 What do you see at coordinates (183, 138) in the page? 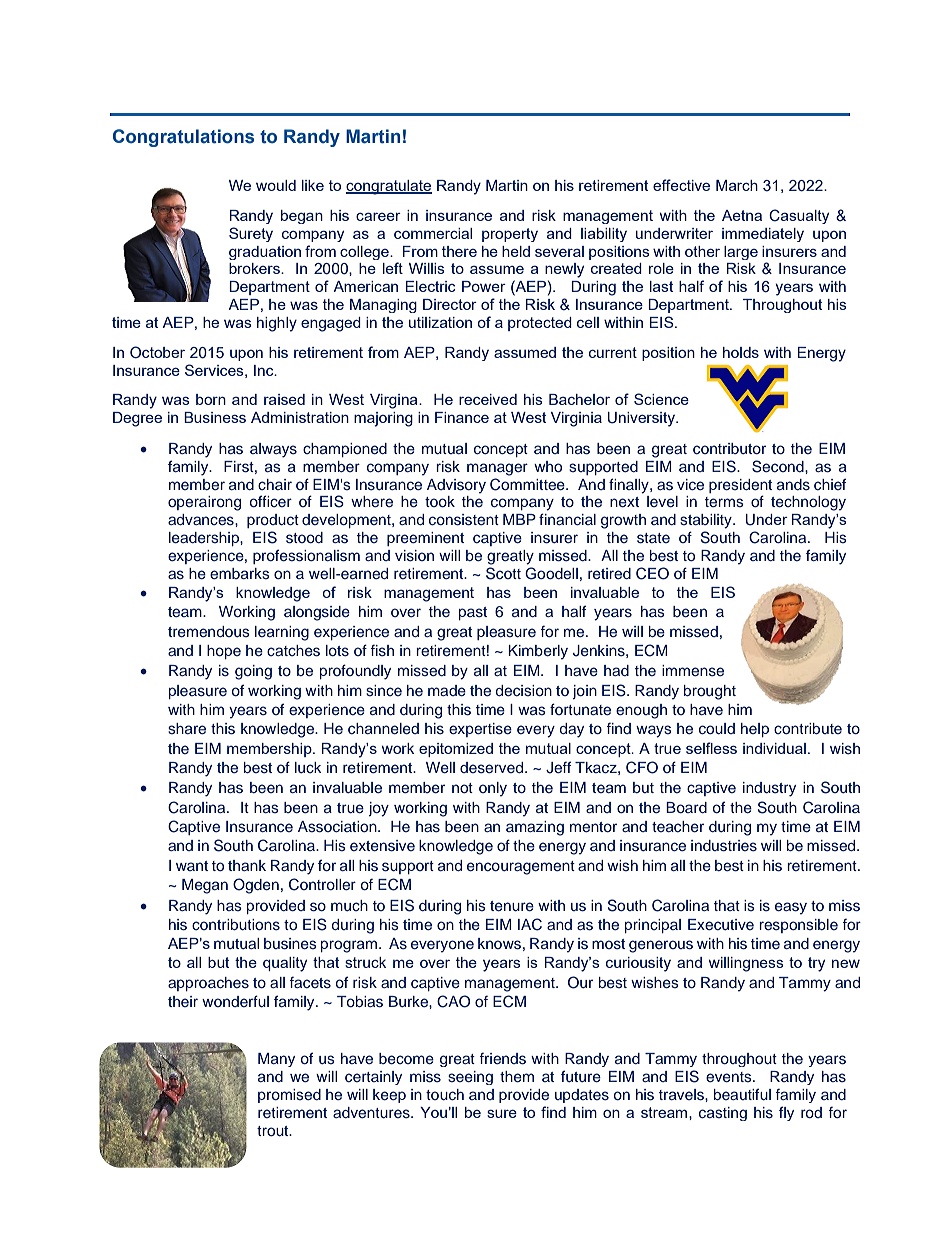
I see `Congratulations` at bounding box center [183, 138].
